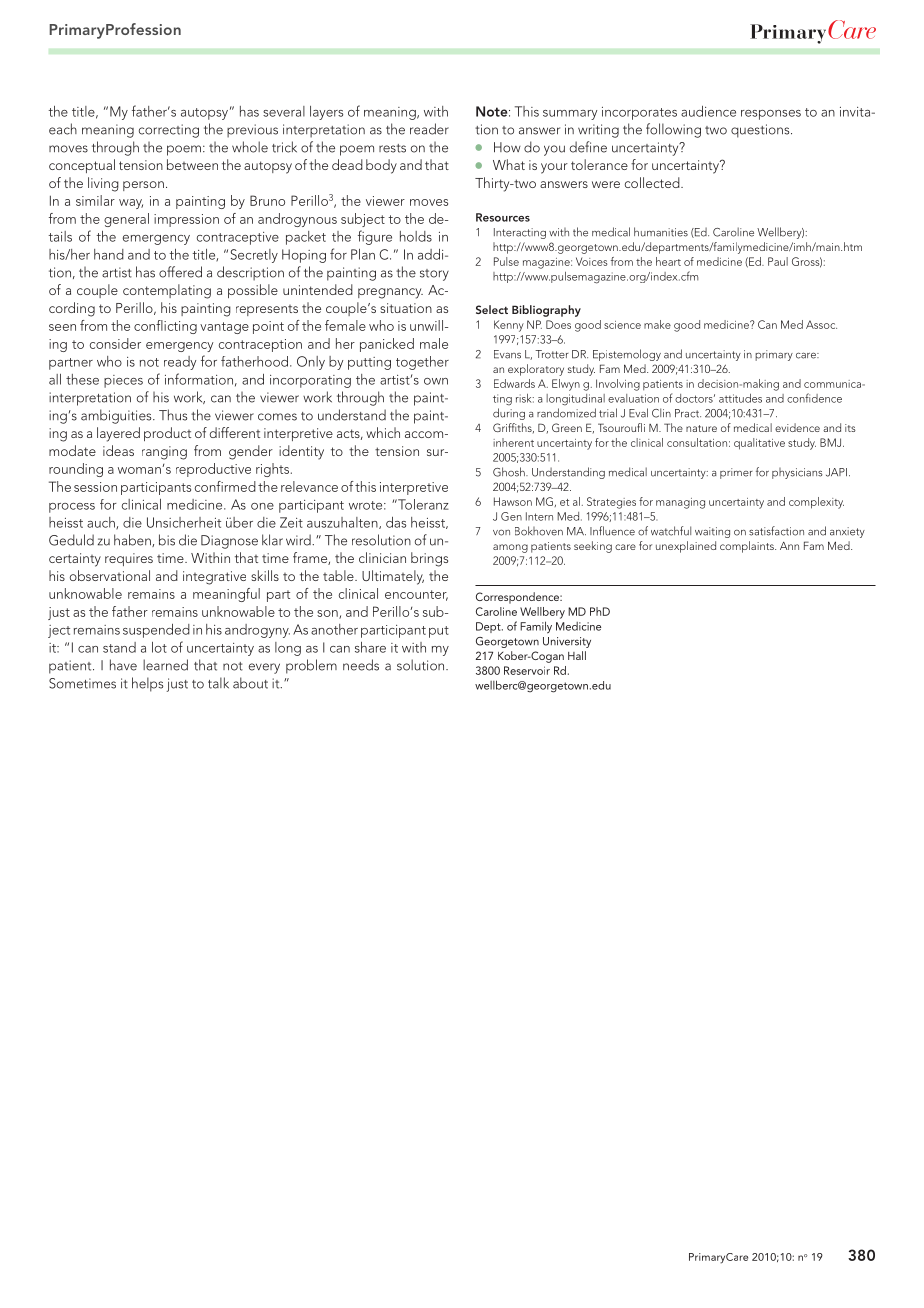 This image has width=924, height=1308. What do you see at coordinates (577, 655) in the image?
I see `Hall` at bounding box center [577, 655].
